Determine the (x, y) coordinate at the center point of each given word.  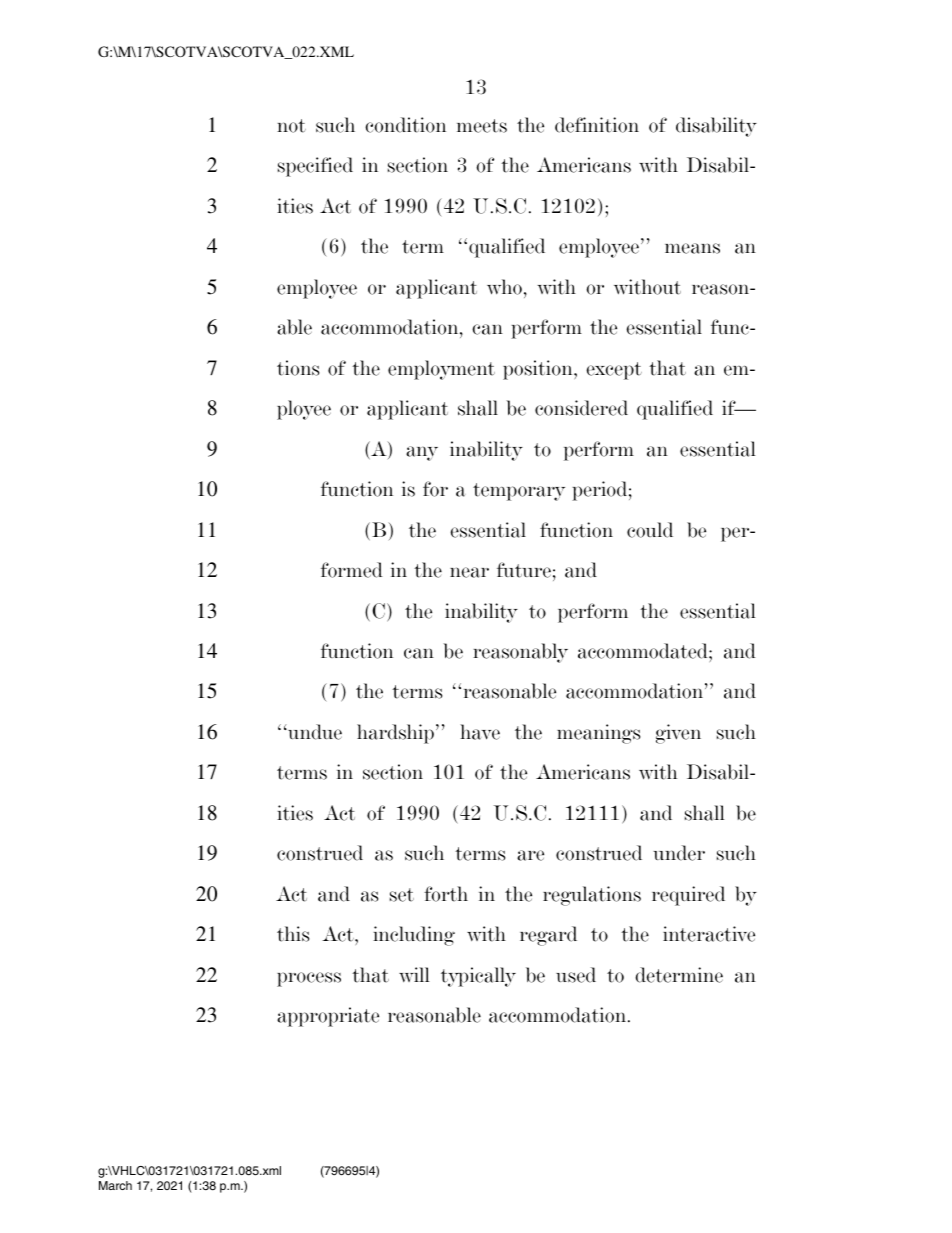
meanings (598, 734)
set (402, 895)
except (614, 371)
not (291, 126)
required (688, 896)
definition (597, 125)
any (422, 453)
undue (314, 732)
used (576, 975)
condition (405, 125)
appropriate (328, 1017)
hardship (395, 734)
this (293, 934)
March (115, 1185)
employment (441, 370)
